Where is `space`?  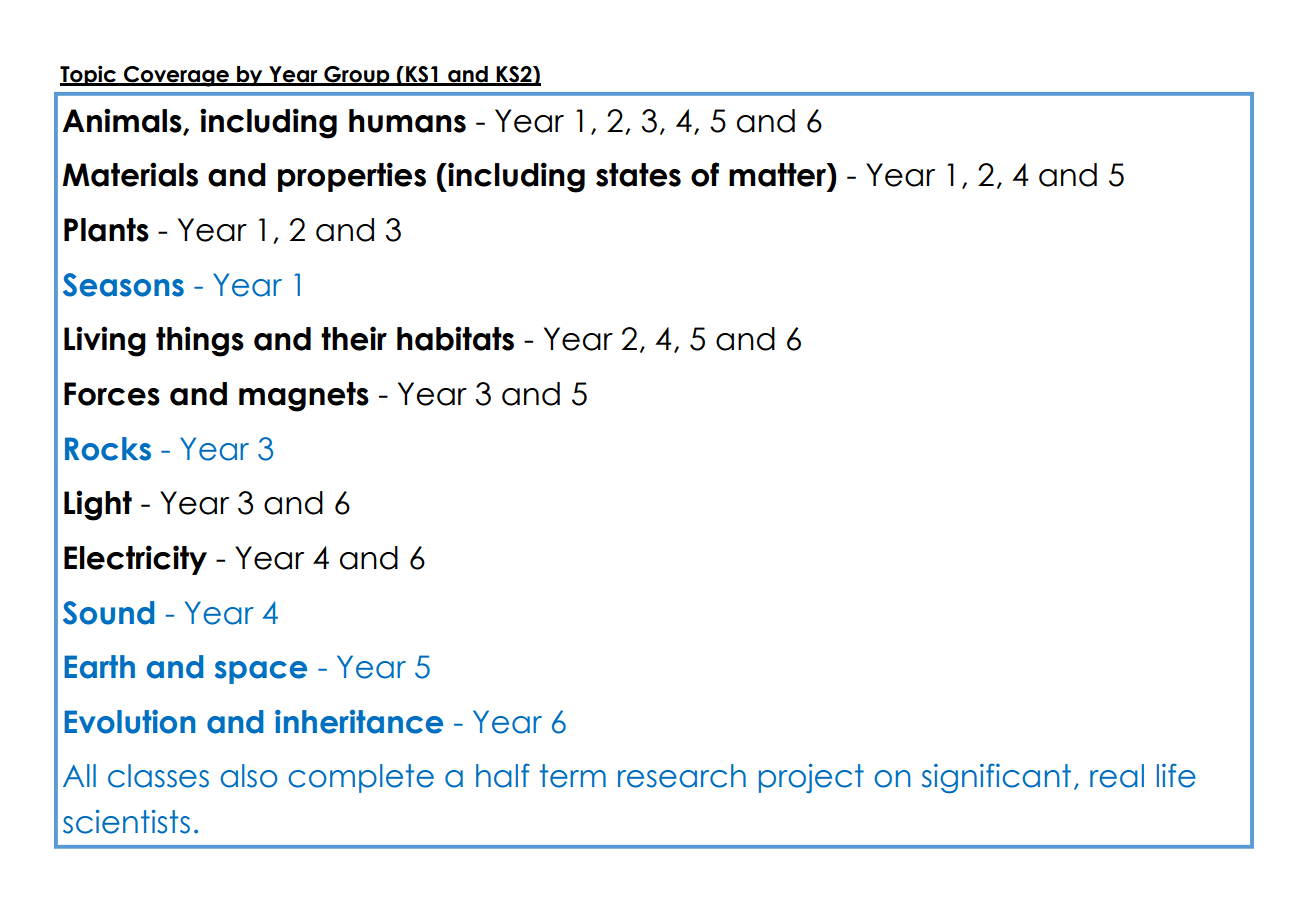 space is located at coordinates (261, 672).
